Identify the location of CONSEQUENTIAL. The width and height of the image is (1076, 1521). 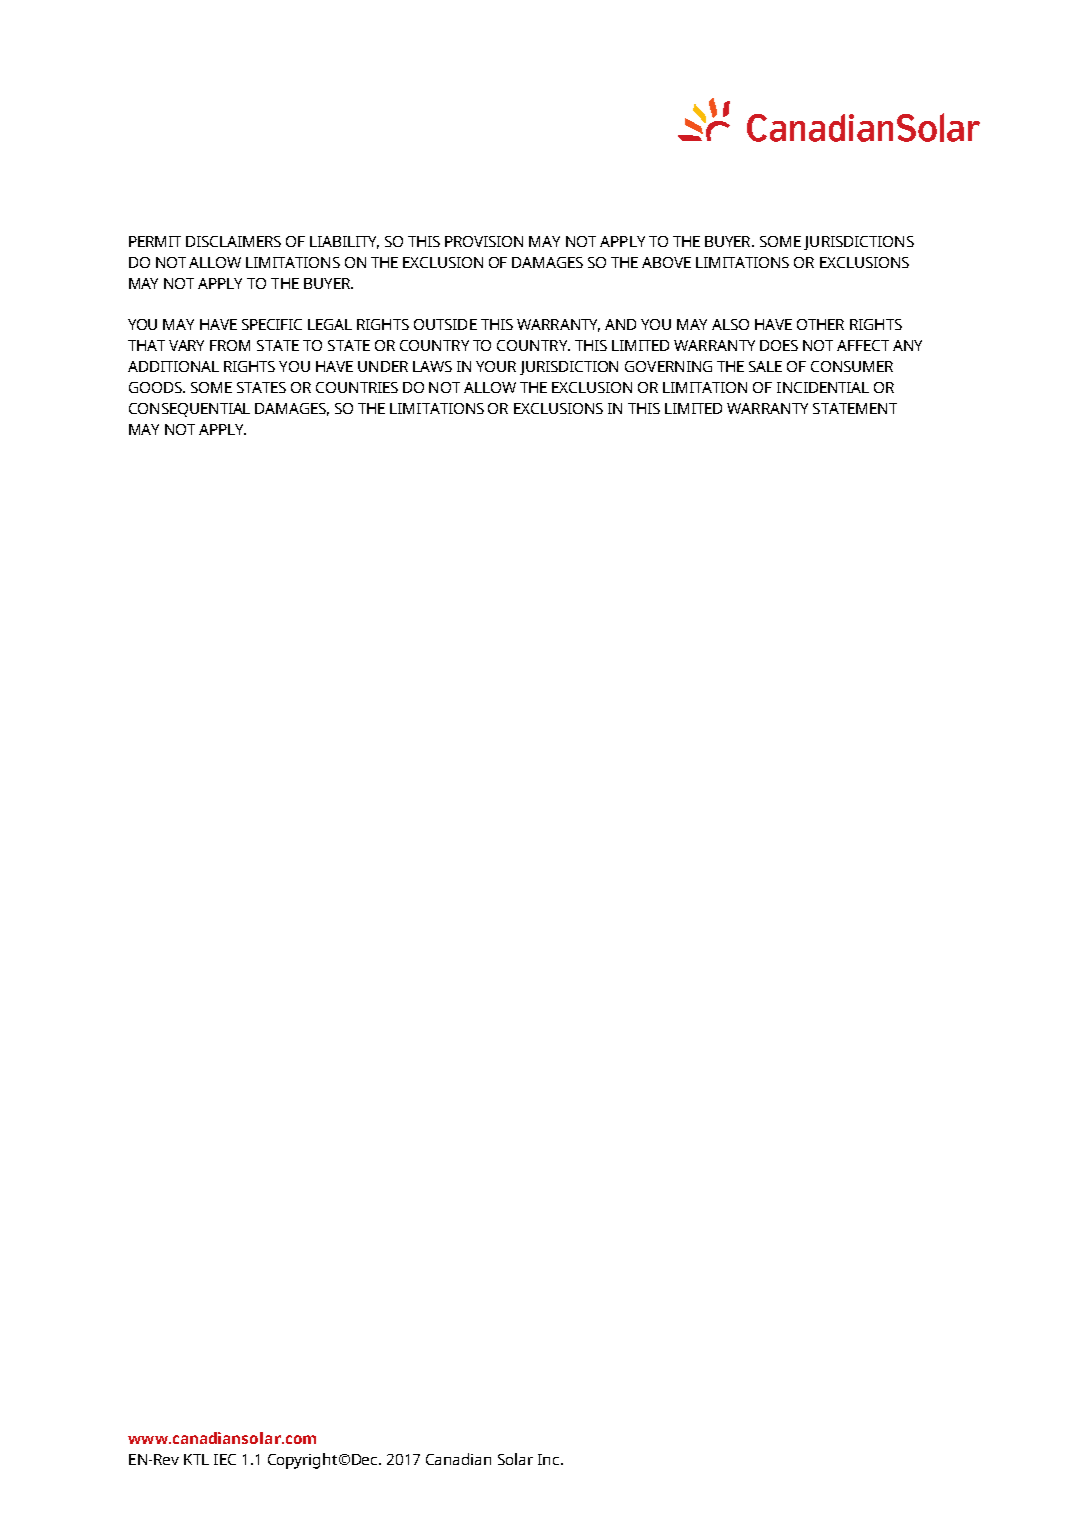
(189, 410).
